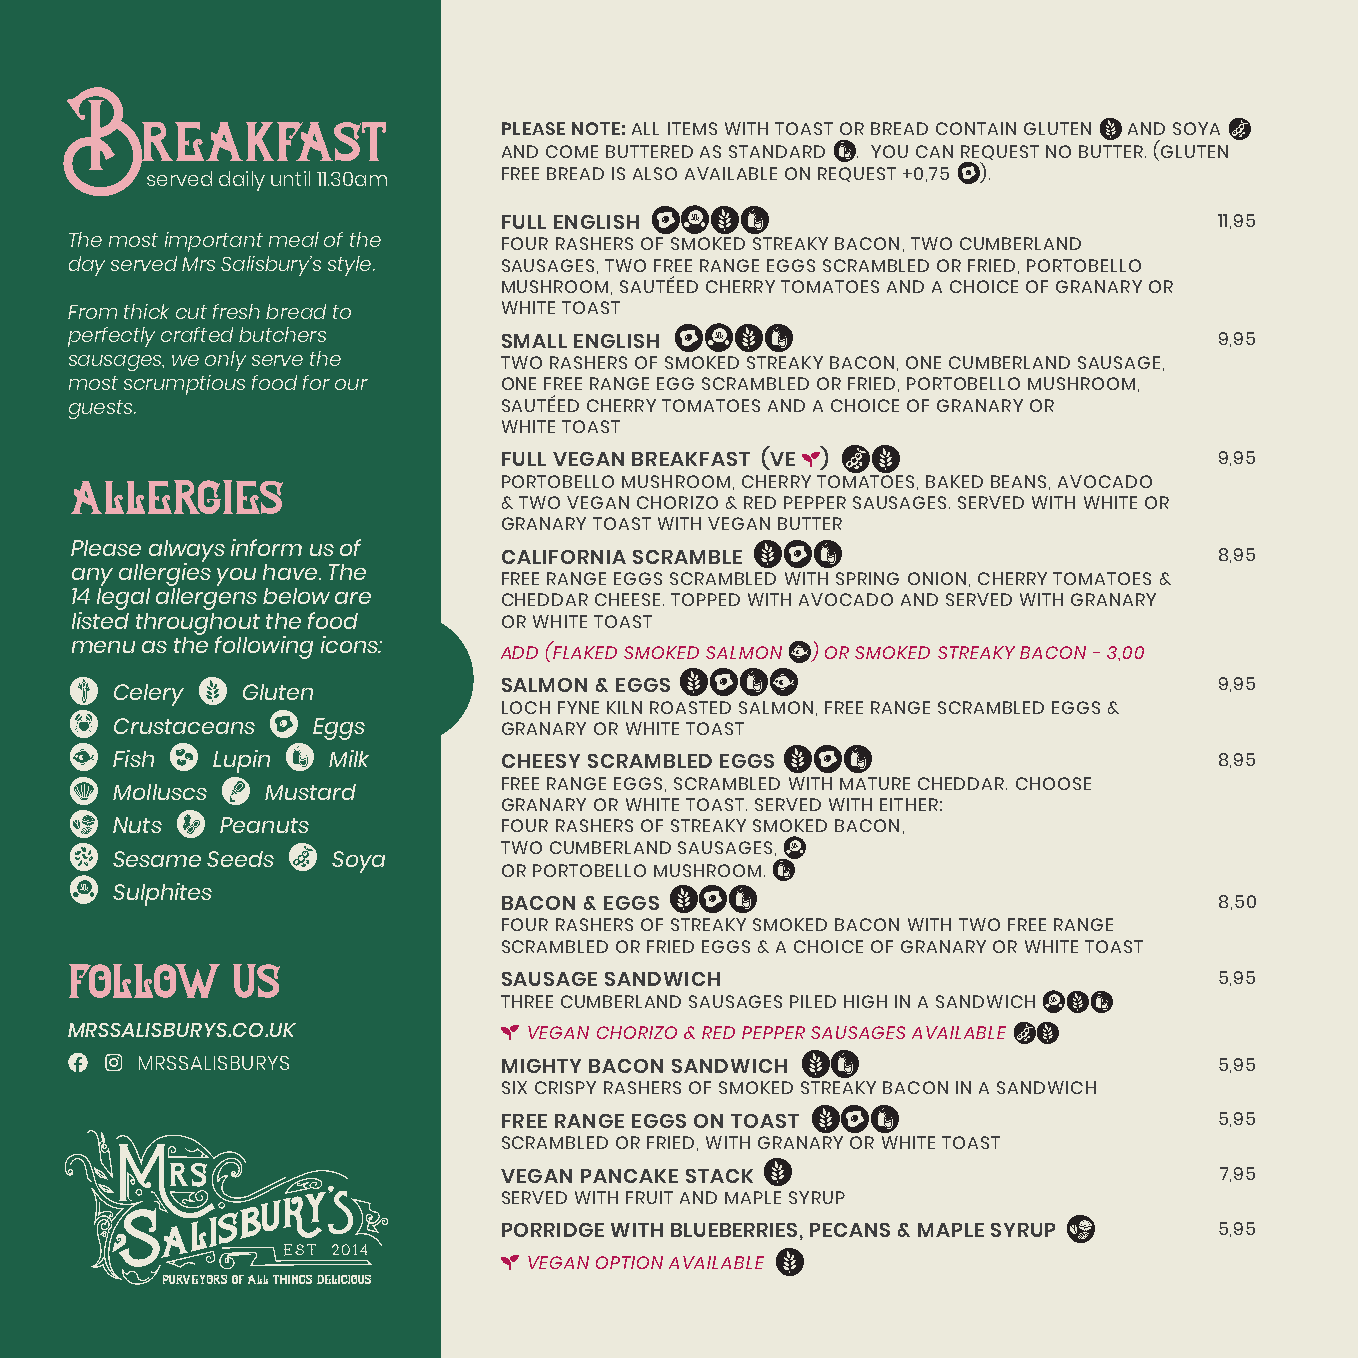  I want to click on COME, so click(572, 151).
